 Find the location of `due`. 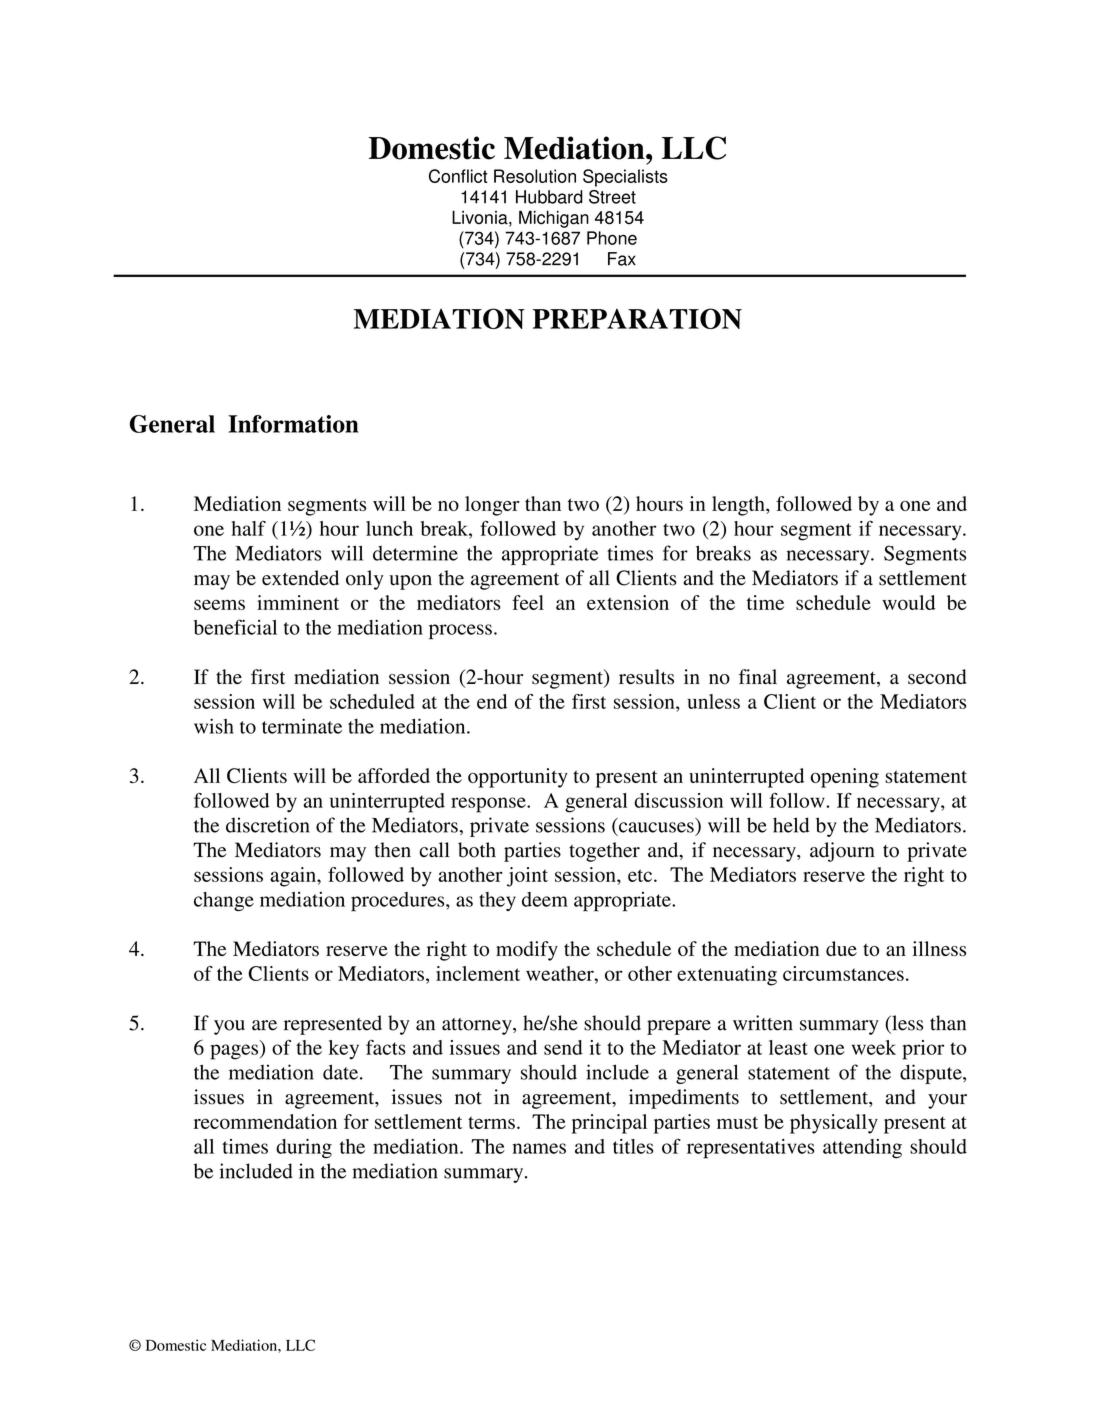

due is located at coordinates (841, 948).
